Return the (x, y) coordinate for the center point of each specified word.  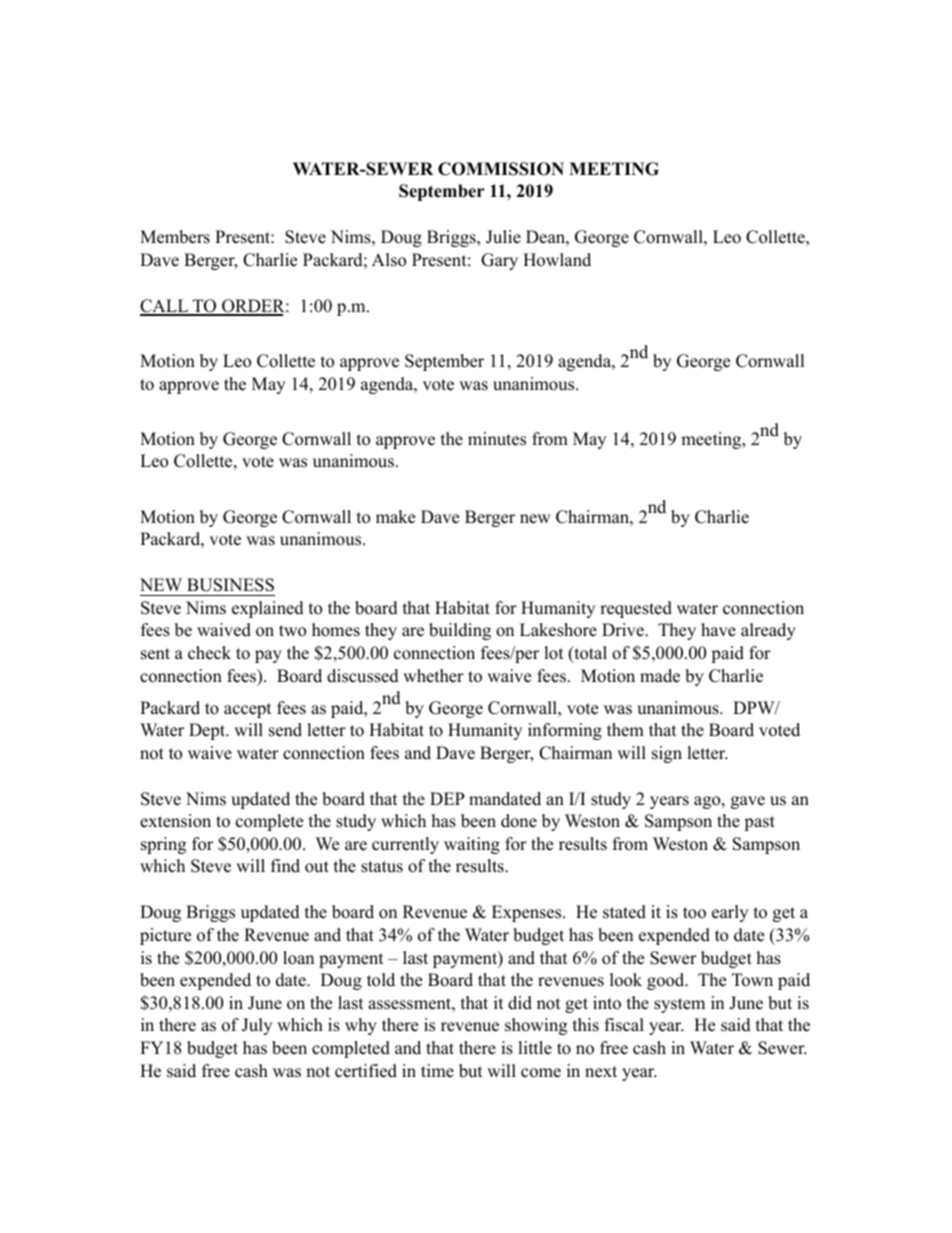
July (257, 1026)
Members (175, 237)
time (437, 1071)
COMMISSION (501, 169)
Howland (557, 260)
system (679, 1005)
